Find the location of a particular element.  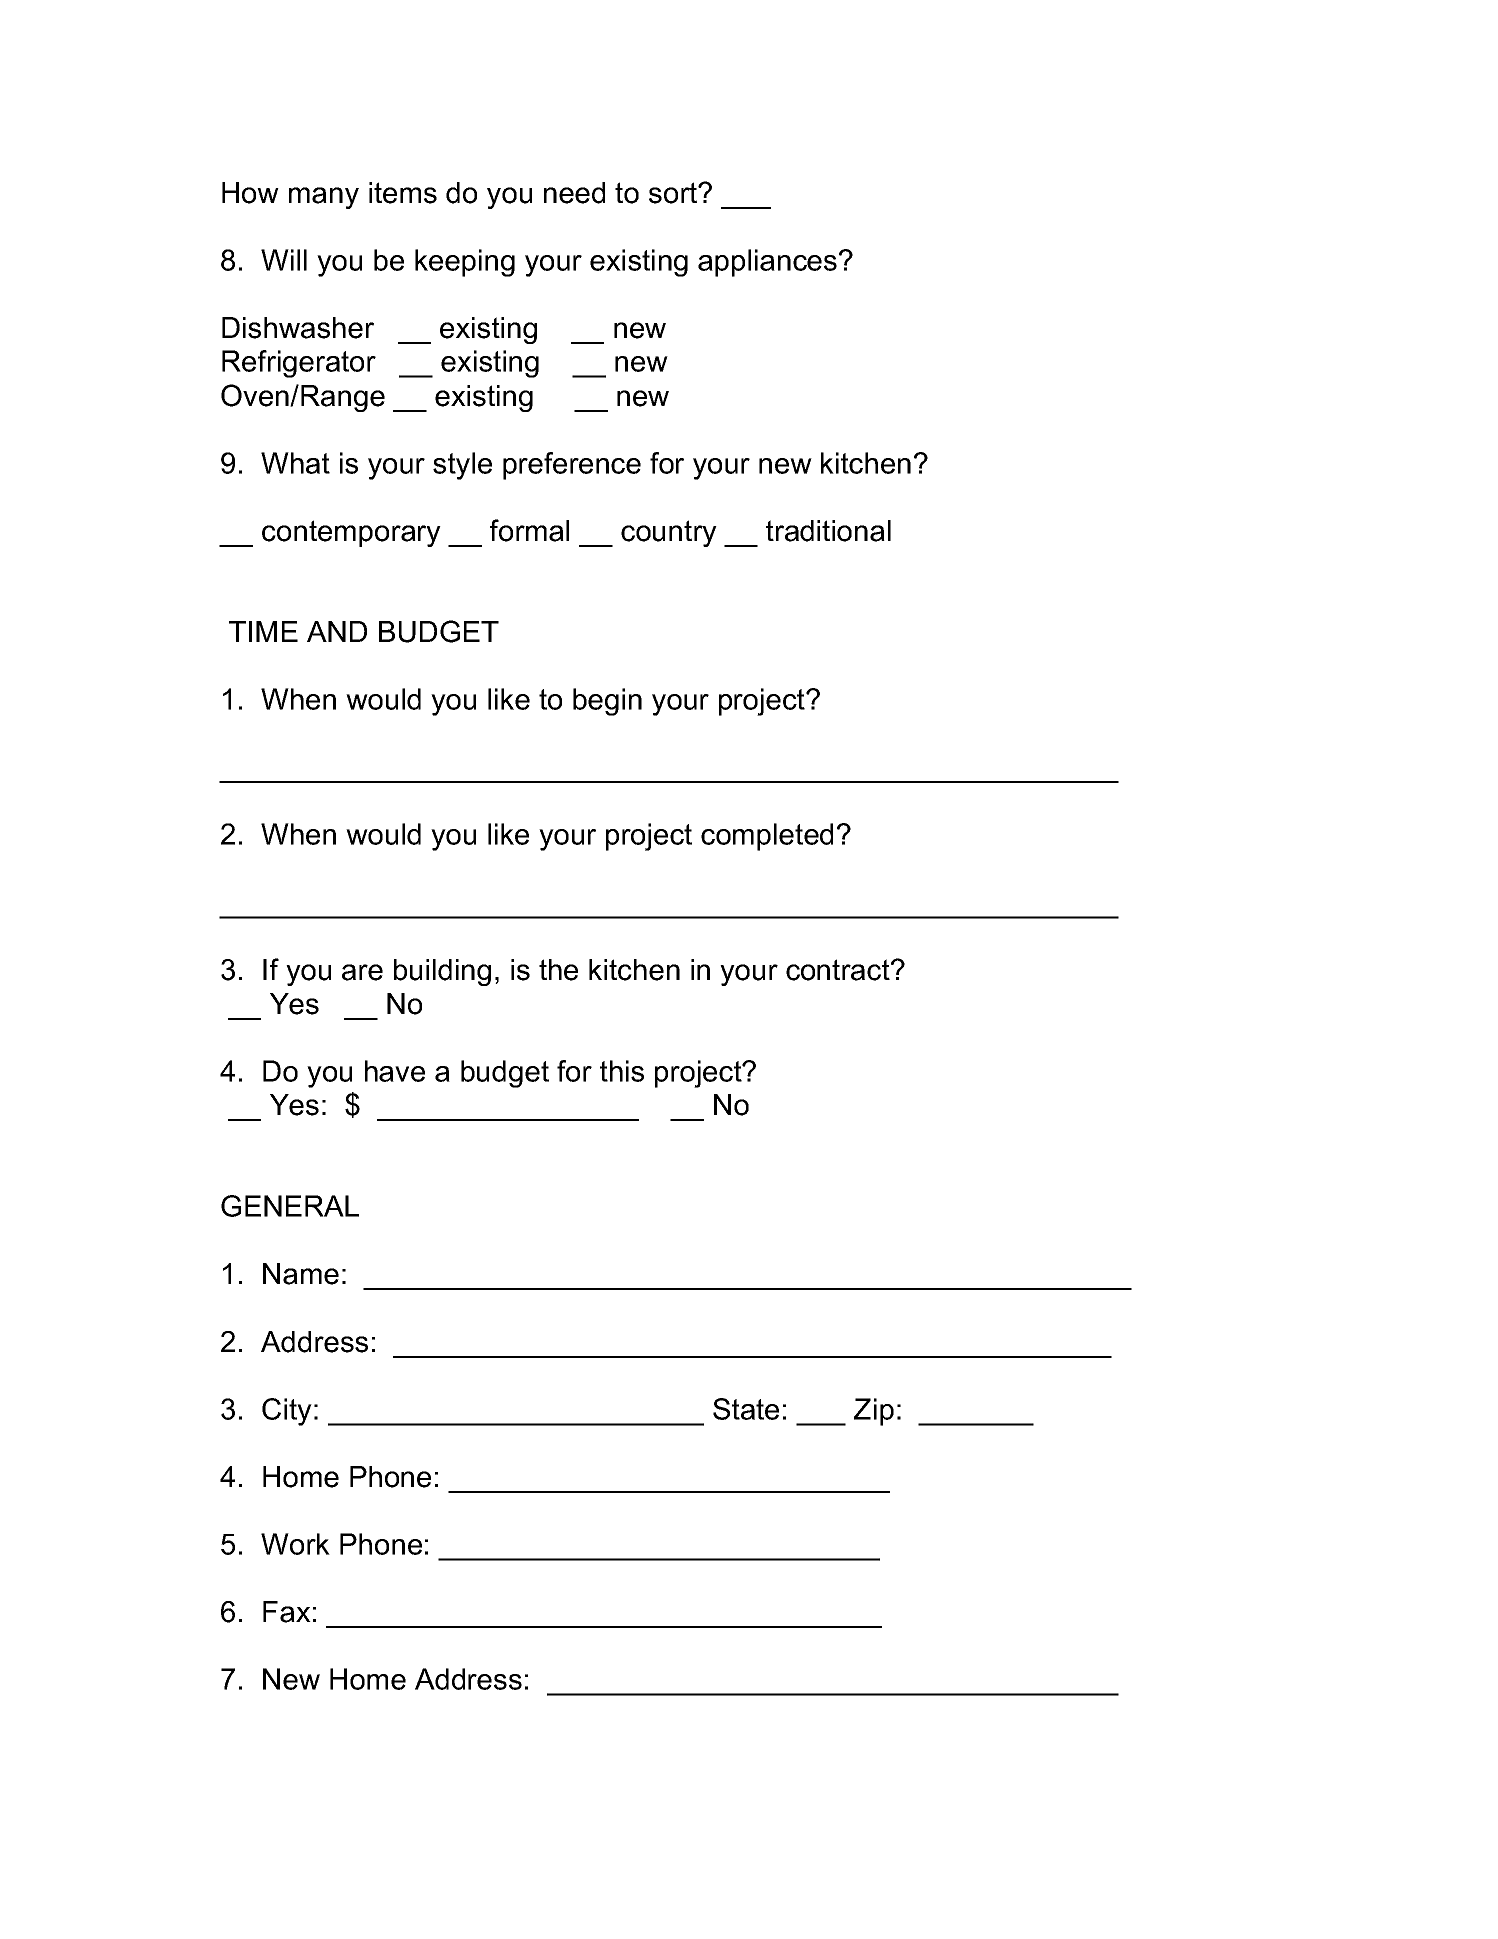

appliances is located at coordinates (767, 263).
